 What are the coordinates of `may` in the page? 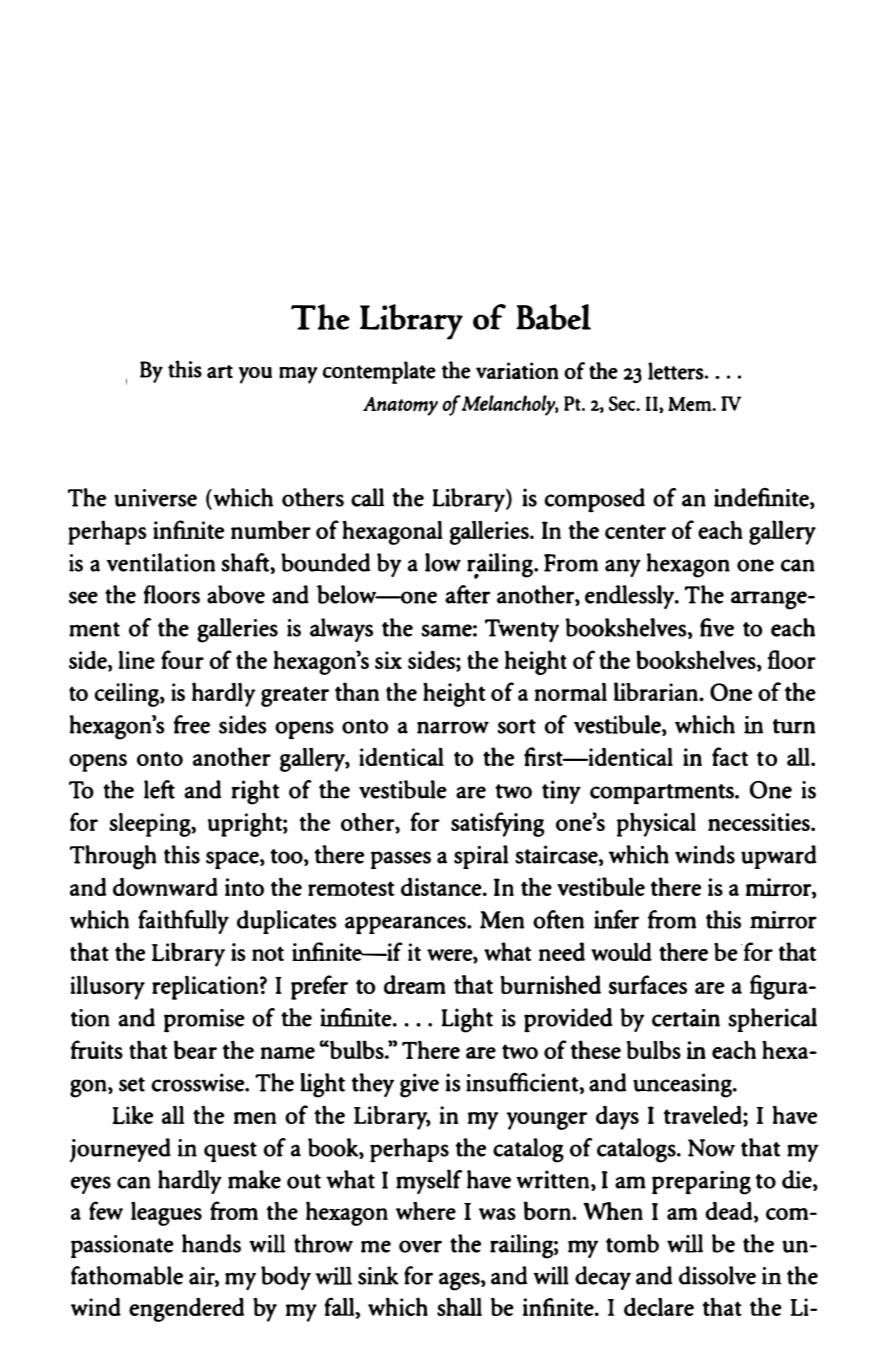 It's located at (298, 375).
